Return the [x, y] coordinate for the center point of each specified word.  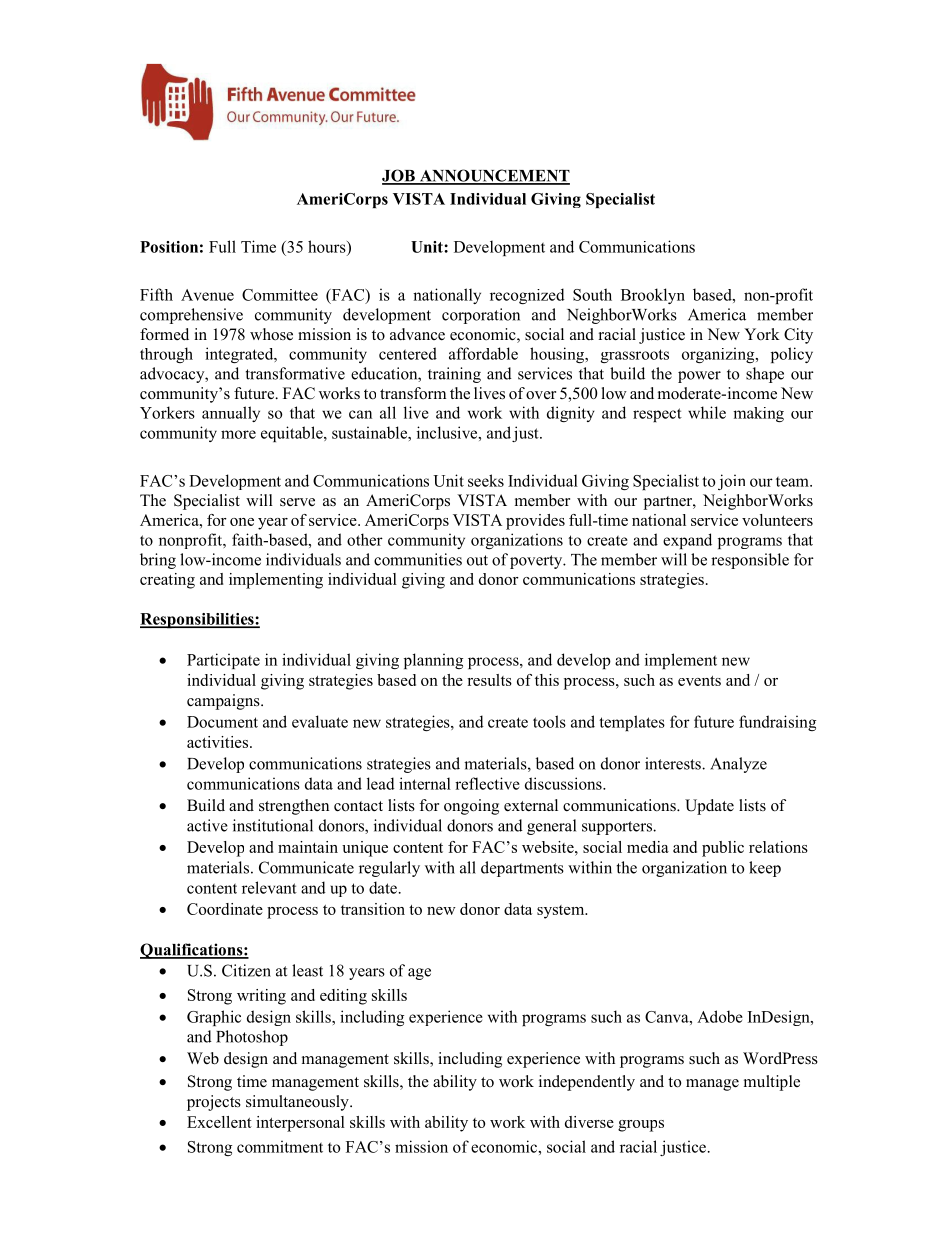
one [242, 522]
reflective [487, 783]
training [454, 375]
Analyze [738, 765]
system [562, 912]
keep [765, 869]
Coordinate [225, 909]
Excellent [219, 1122]
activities [219, 742]
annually [231, 414]
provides [535, 522]
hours [328, 246]
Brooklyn [653, 296]
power [699, 377]
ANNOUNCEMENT [493, 176]
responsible [750, 561]
